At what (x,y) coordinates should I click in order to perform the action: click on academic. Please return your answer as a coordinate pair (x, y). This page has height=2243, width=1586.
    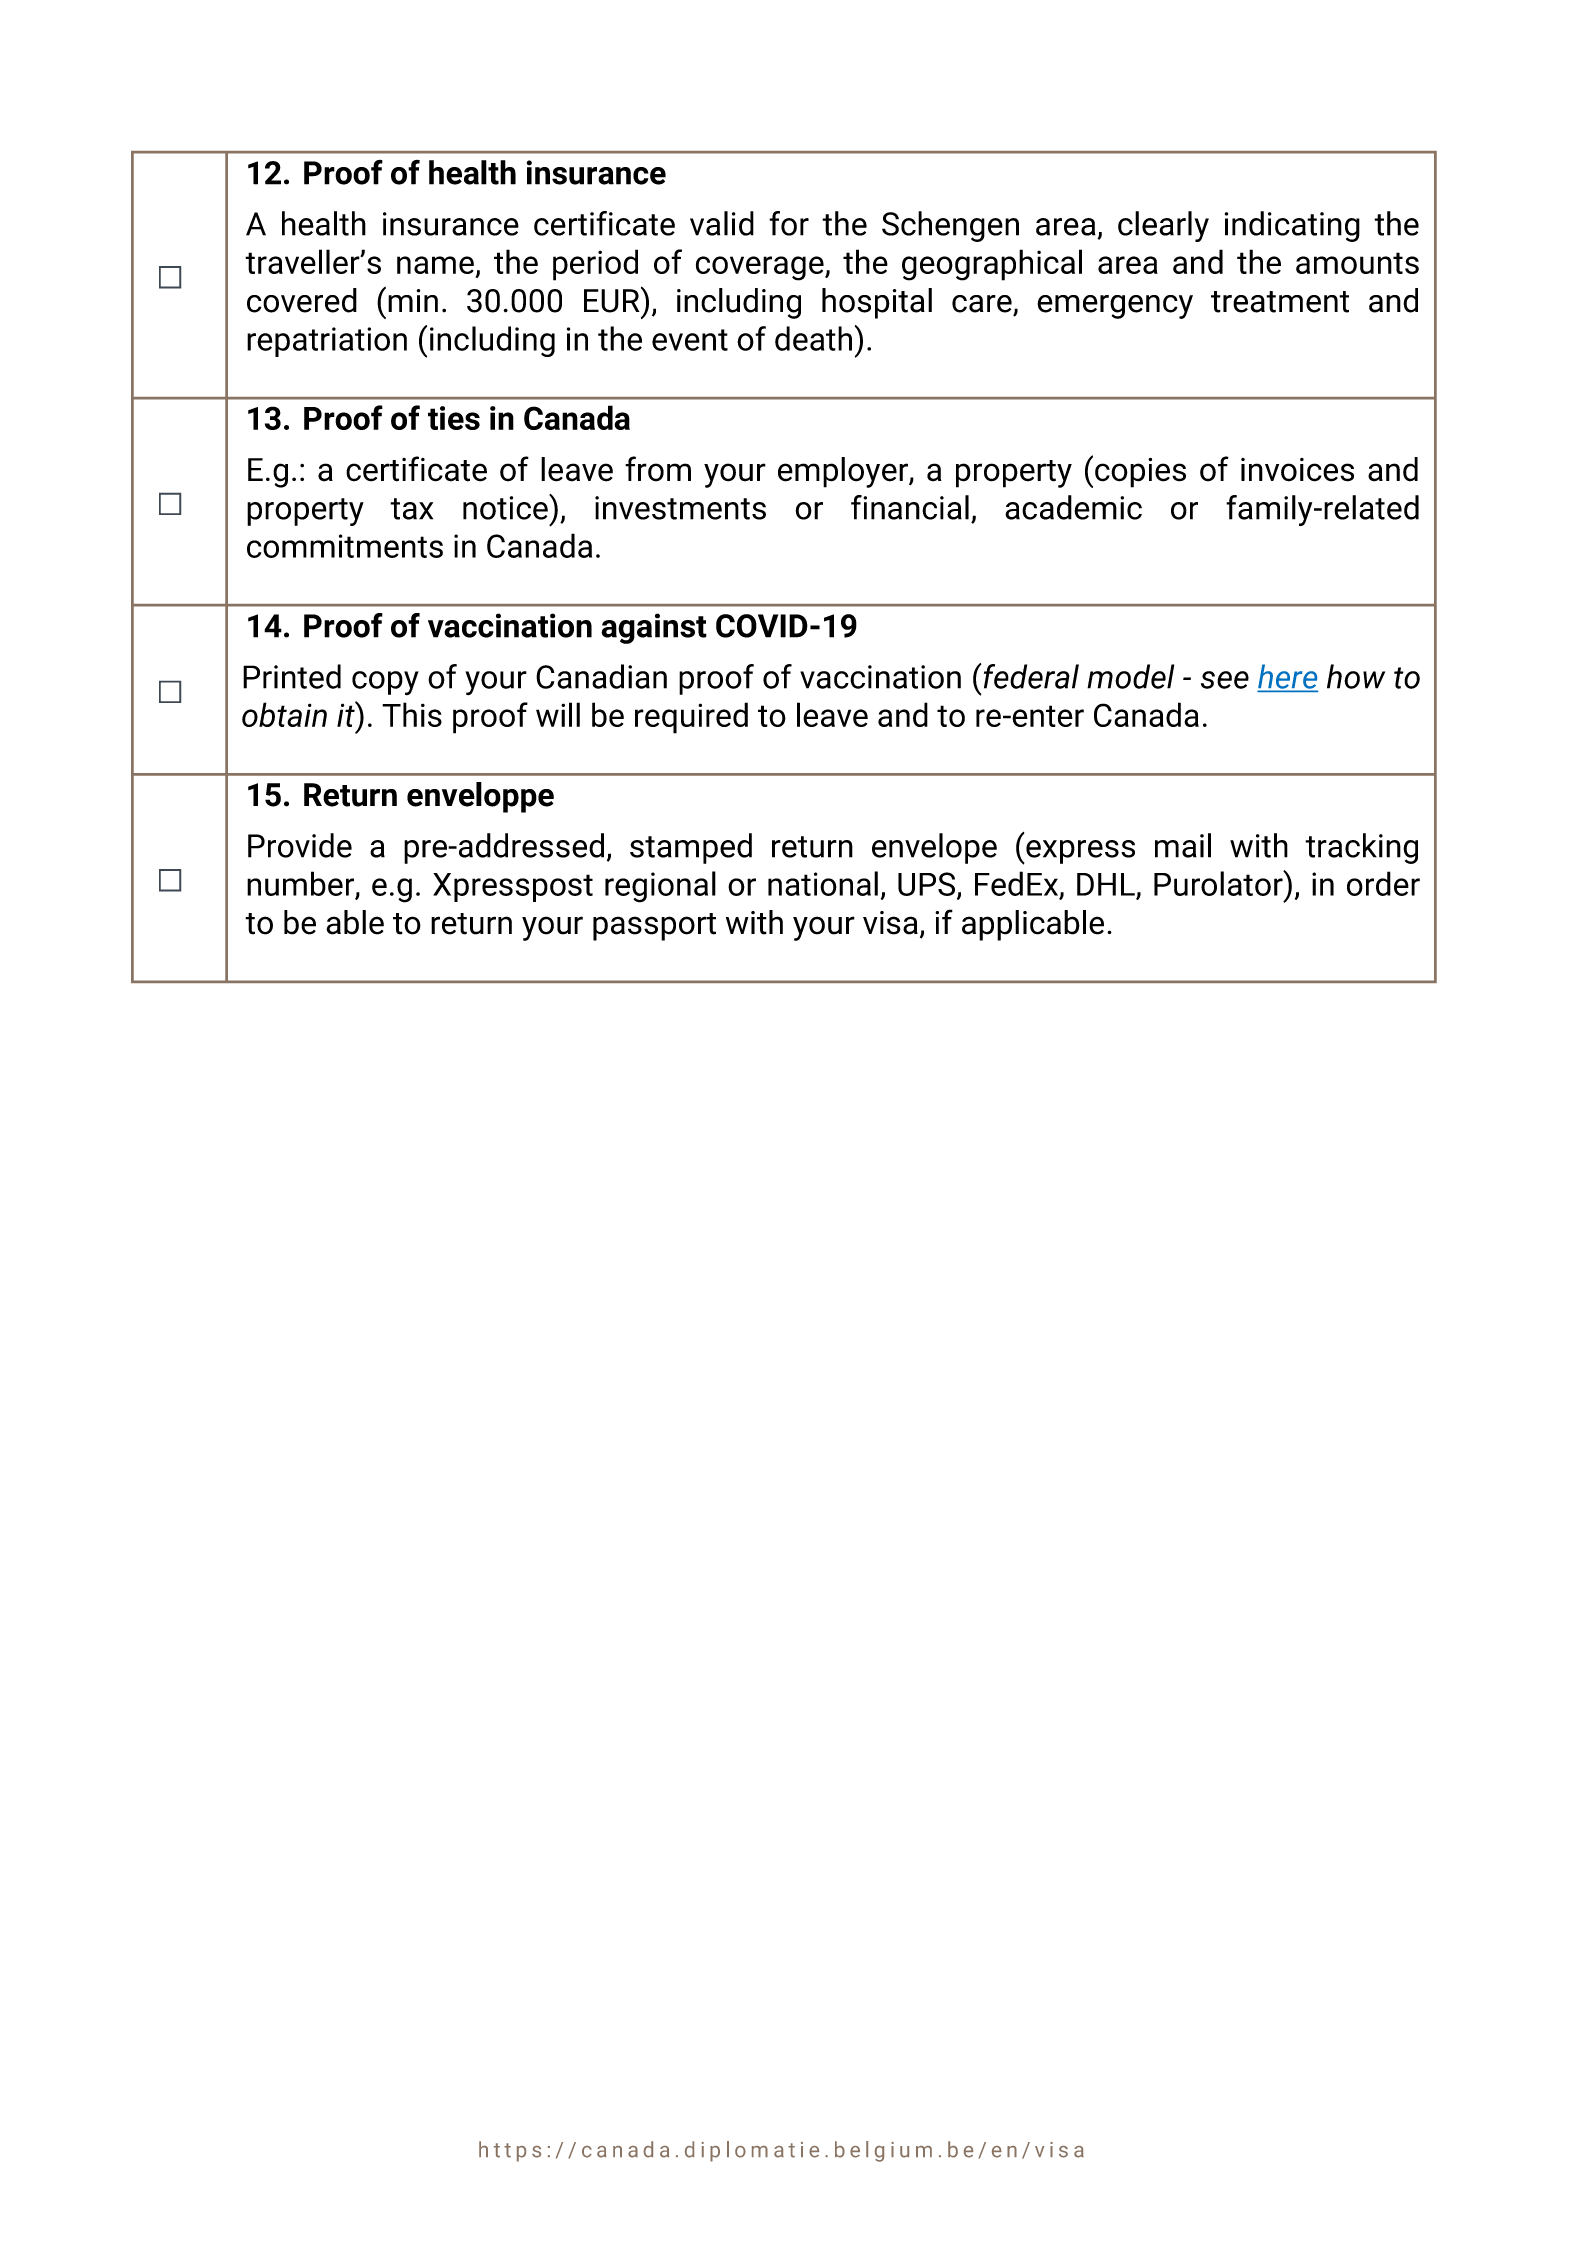
    Looking at the image, I should click on (1073, 507).
